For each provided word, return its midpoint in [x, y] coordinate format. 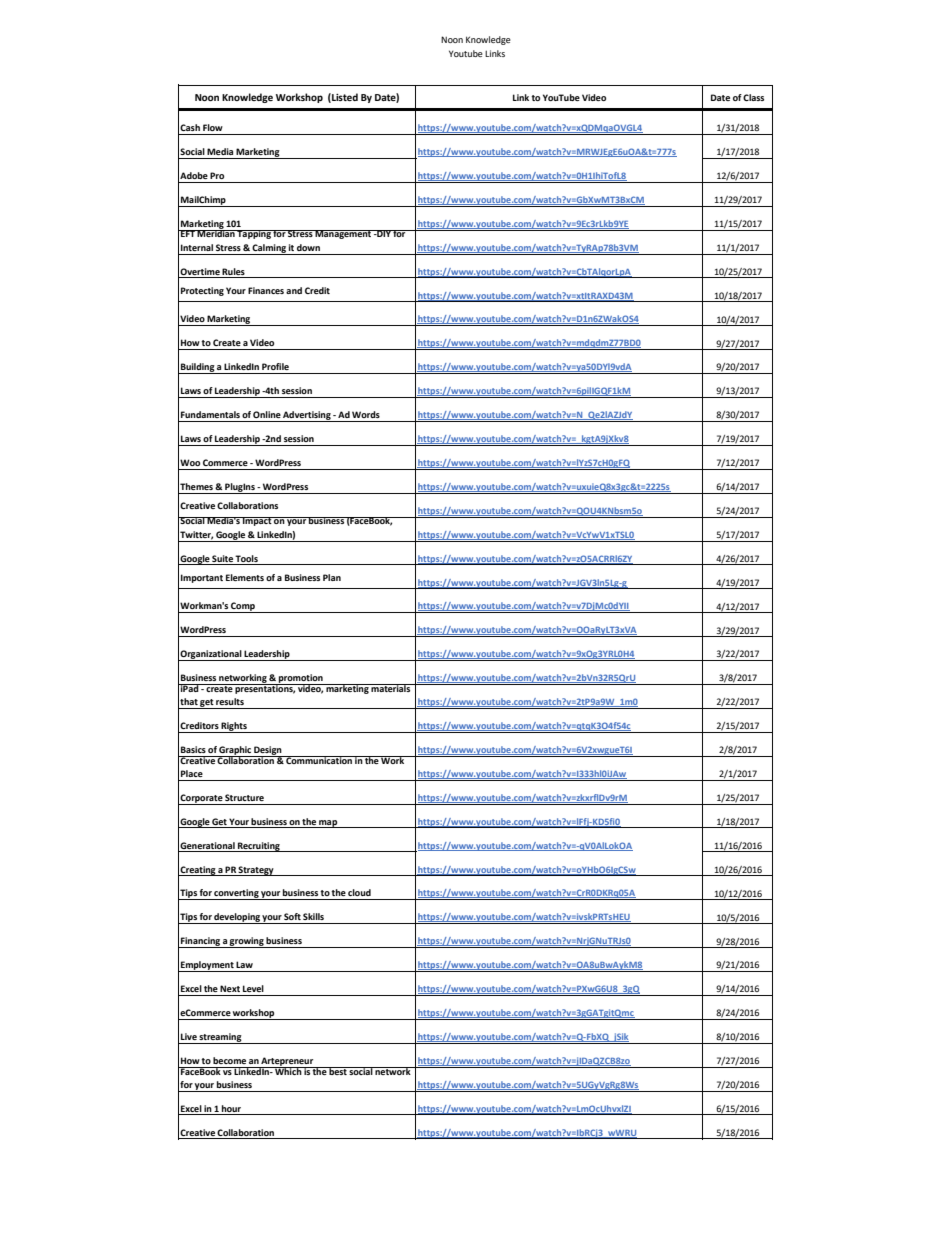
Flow [213, 127]
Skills [313, 916]
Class [753, 97]
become [229, 1060]
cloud [359, 892]
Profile [275, 366]
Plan [332, 577]
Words [366, 414]
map [328, 824]
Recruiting [259, 847]
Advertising [307, 416]
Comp [243, 607]
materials [391, 688]
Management [343, 234]
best [338, 1071]
